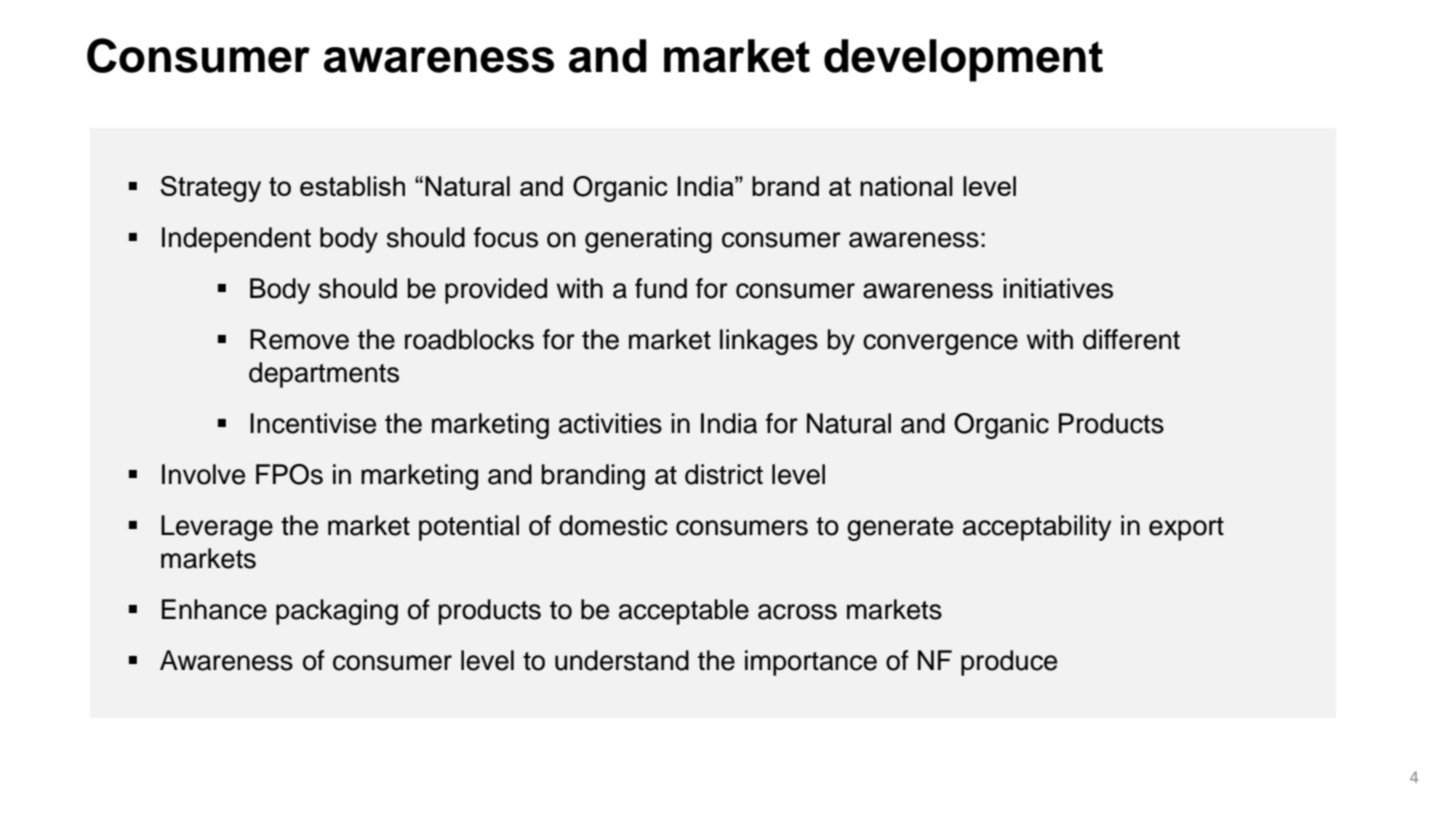 The image size is (1456, 819). I want to click on district, so click(724, 474).
